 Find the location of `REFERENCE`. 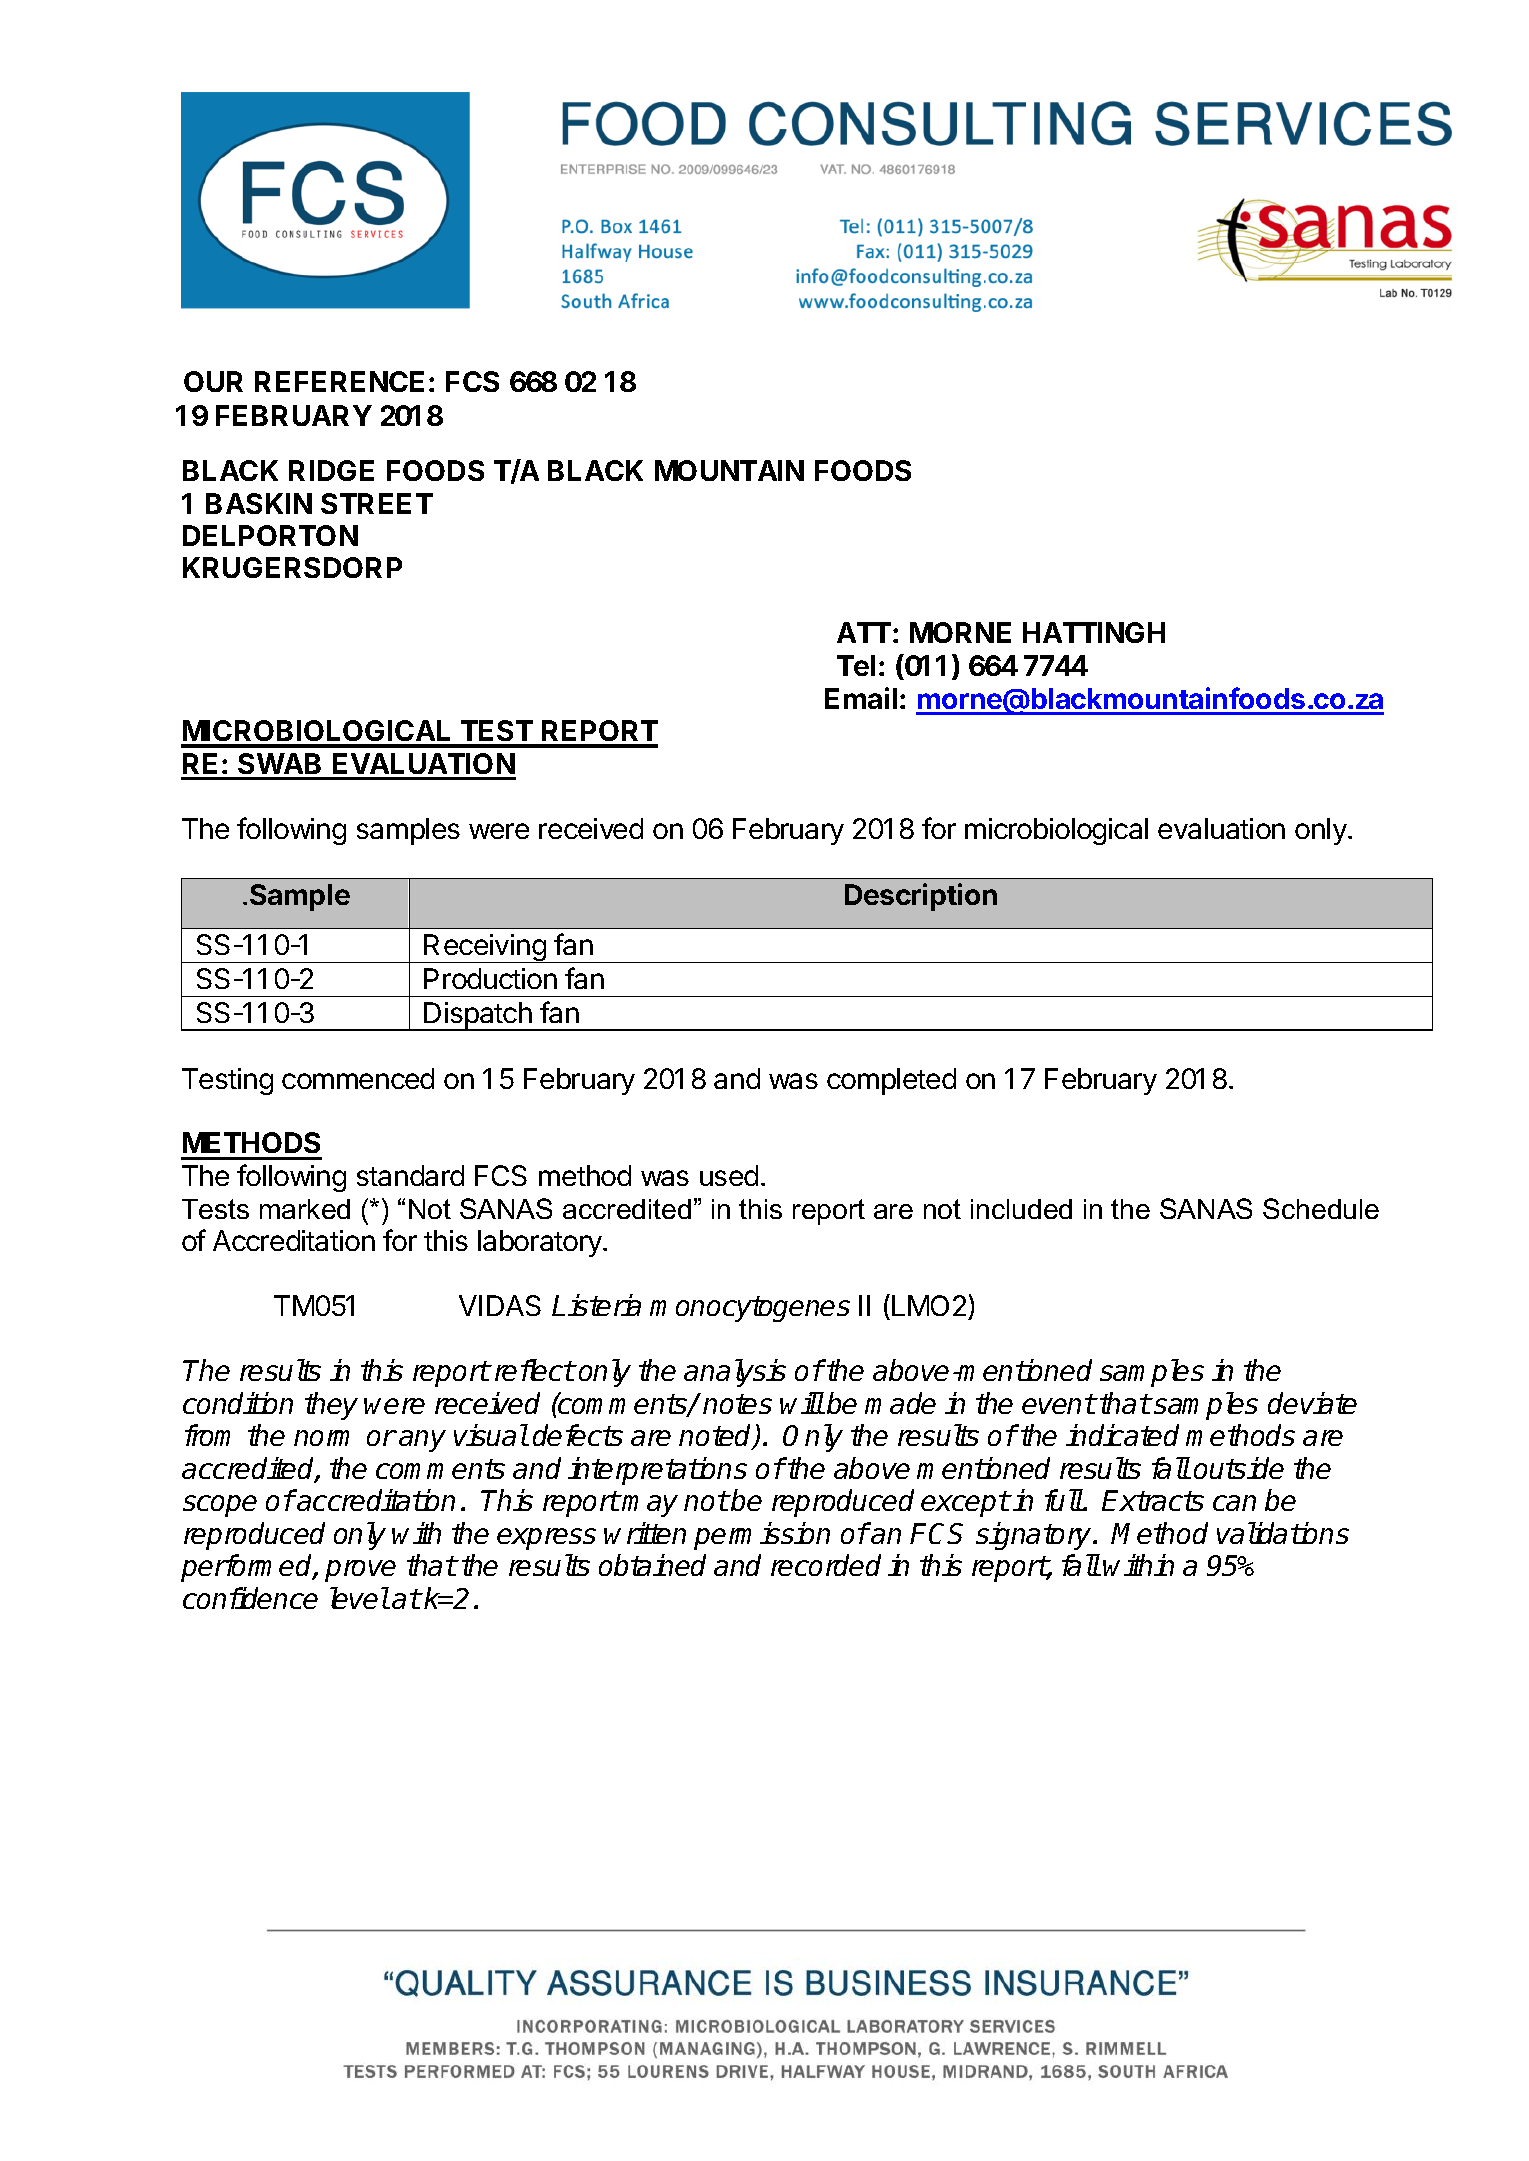

REFERENCE is located at coordinates (339, 381).
